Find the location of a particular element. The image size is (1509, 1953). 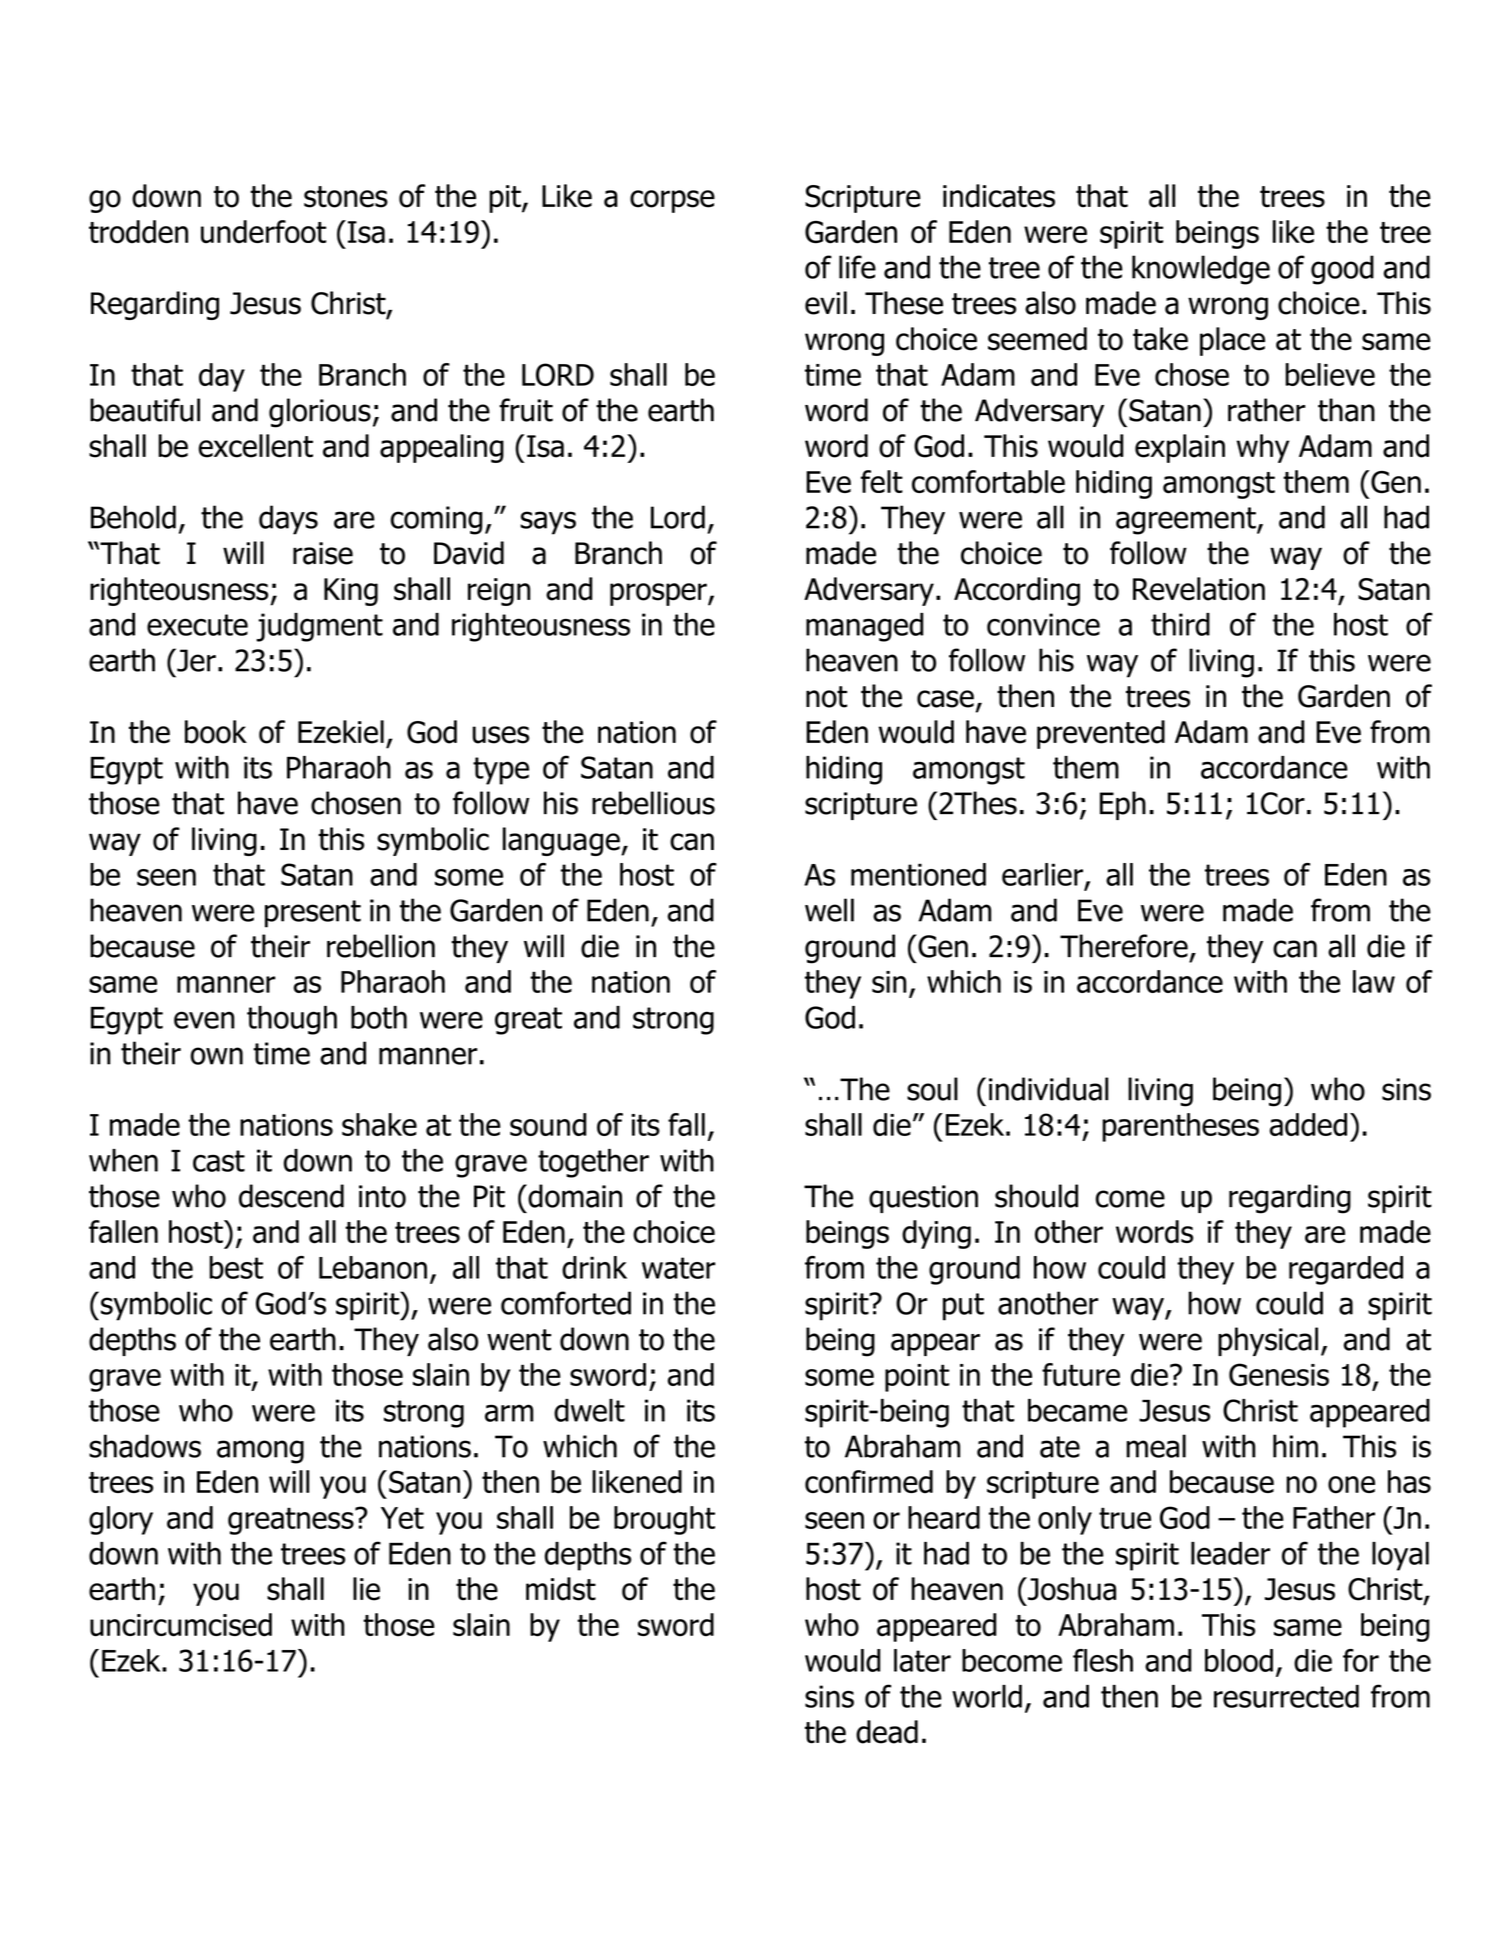

uncircumcised is located at coordinates (181, 1625).
